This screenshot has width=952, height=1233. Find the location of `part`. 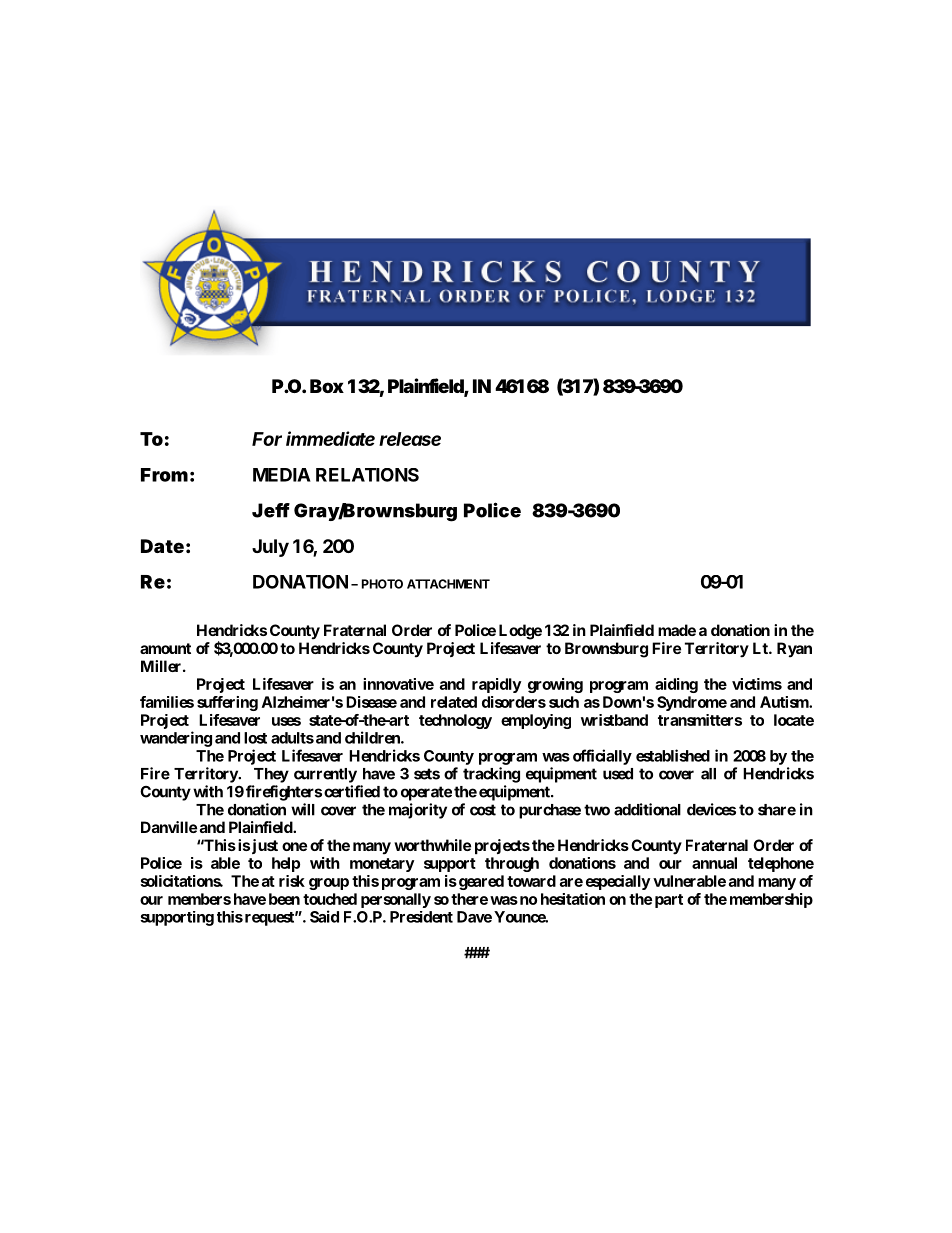

part is located at coordinates (669, 901).
